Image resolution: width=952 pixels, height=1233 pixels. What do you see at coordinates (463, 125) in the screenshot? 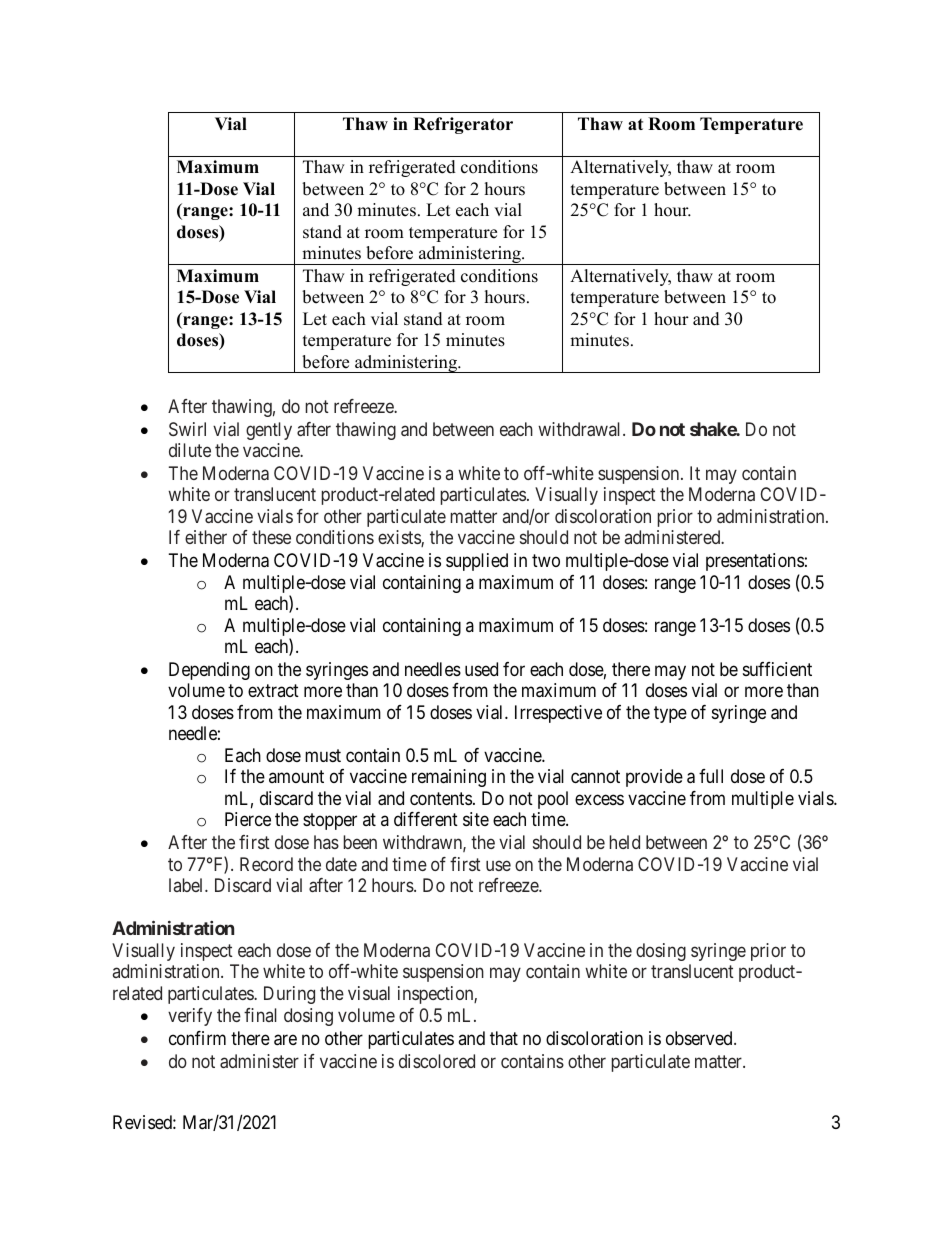
I see `Refrigerator` at bounding box center [463, 125].
